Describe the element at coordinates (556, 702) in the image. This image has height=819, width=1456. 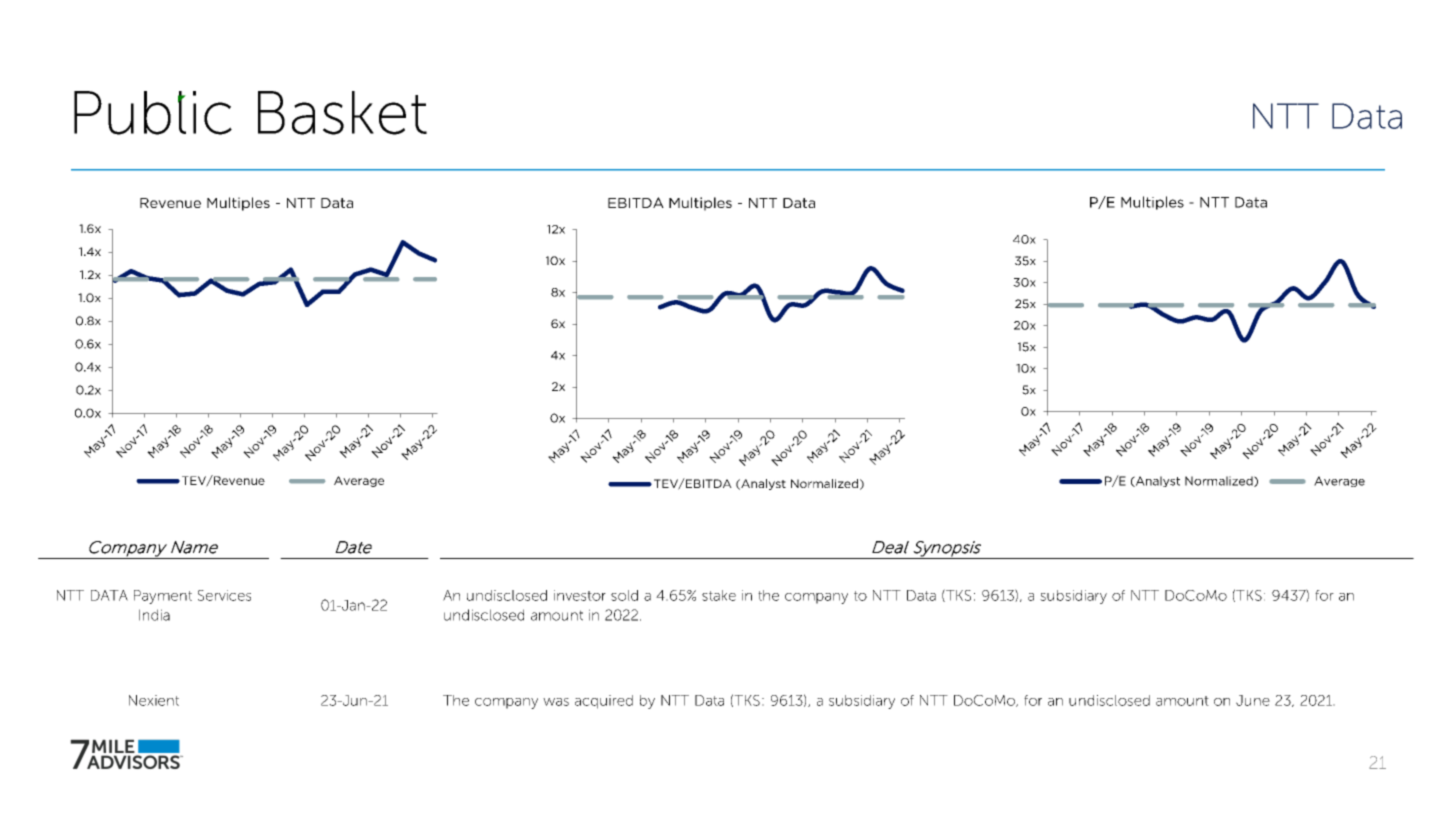
I see `was` at that location.
